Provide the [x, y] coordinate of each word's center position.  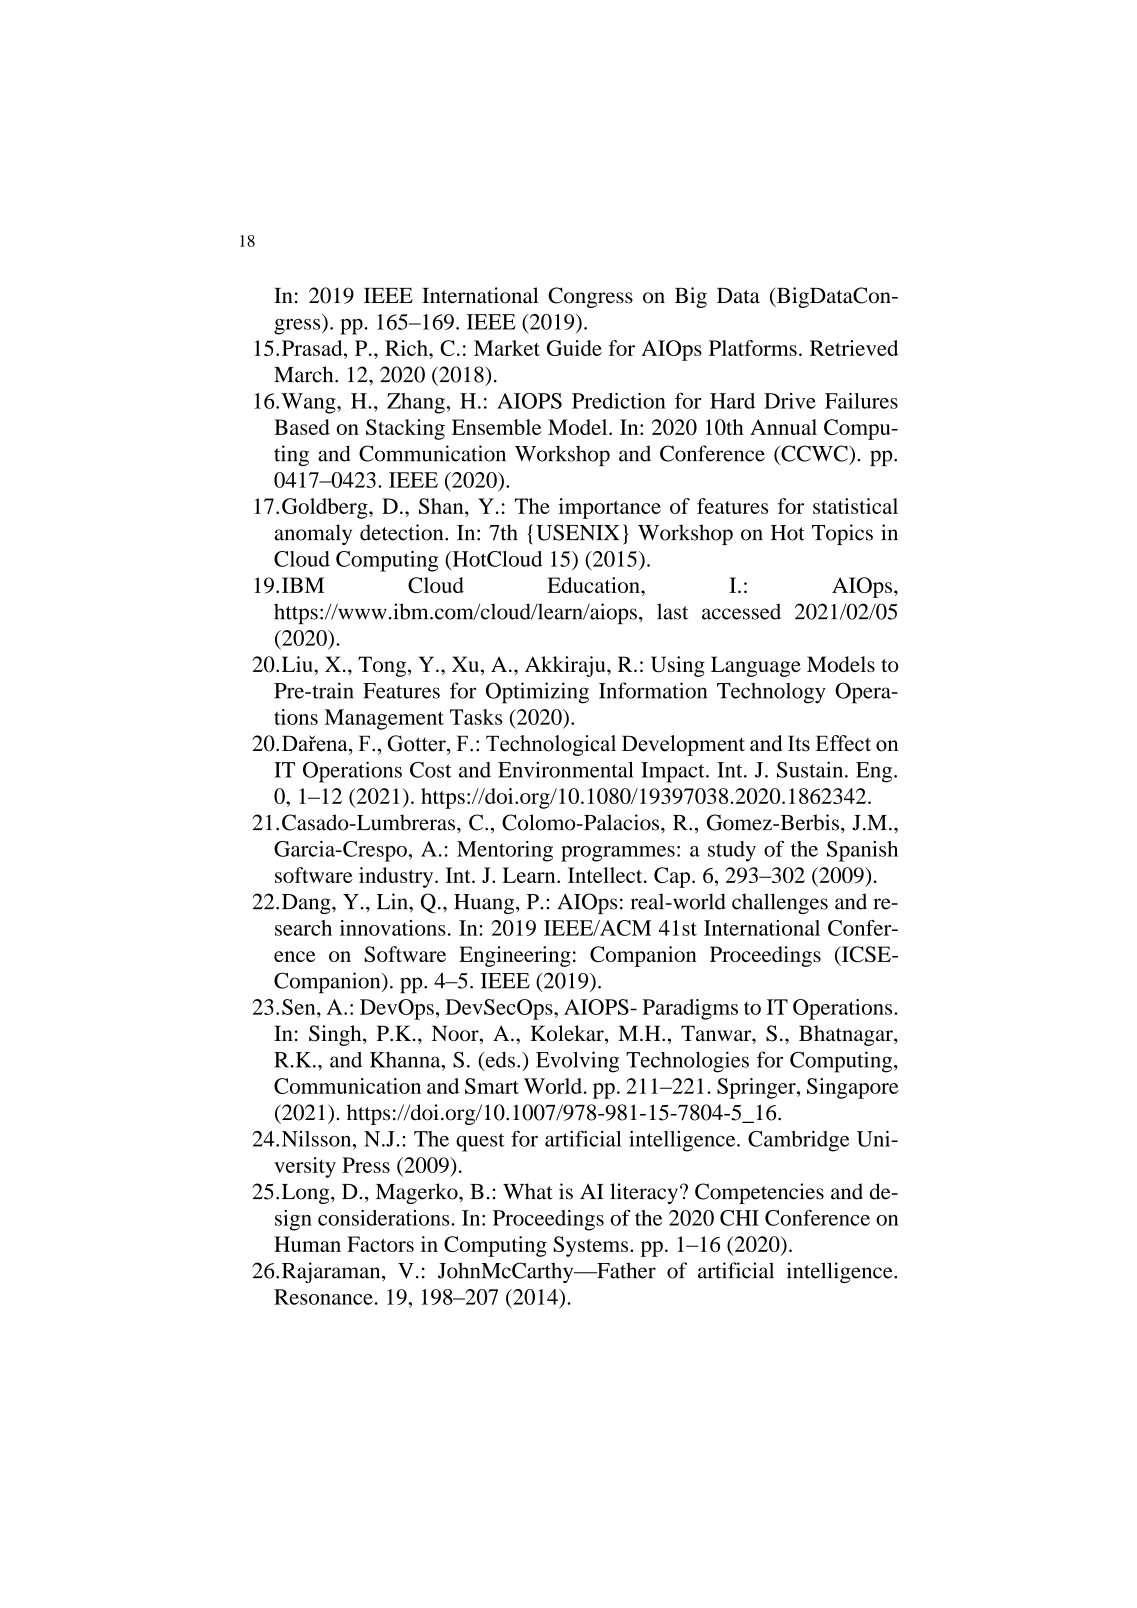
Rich [407, 348]
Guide [574, 348]
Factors [380, 1244]
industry [397, 877]
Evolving [577, 1062]
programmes [618, 854]
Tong [382, 666]
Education [594, 585]
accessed [741, 611]
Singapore [853, 1088]
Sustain [811, 769]
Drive [790, 401]
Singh [336, 1035]
